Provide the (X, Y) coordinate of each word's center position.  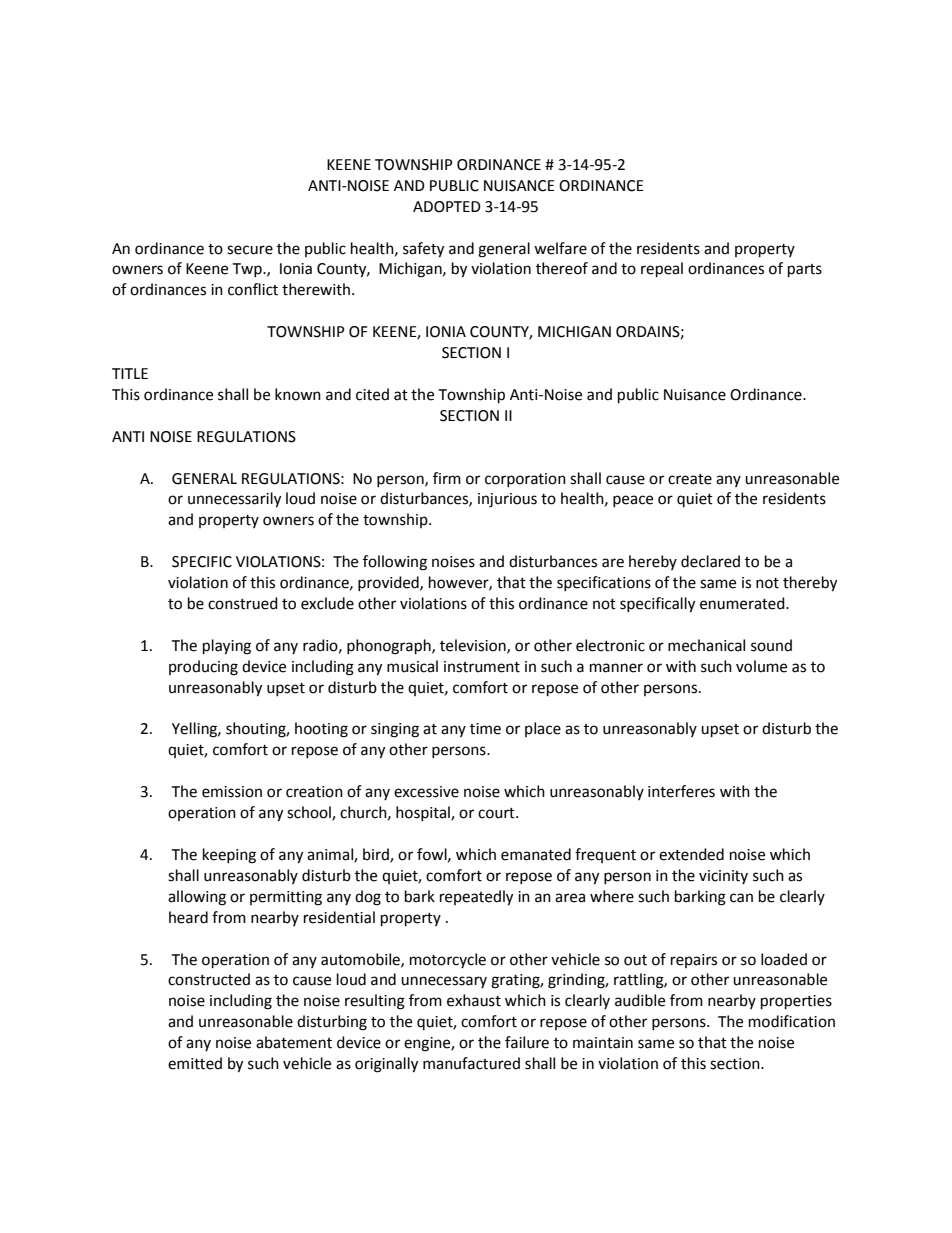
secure (250, 250)
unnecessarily (234, 500)
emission (232, 792)
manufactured (471, 1063)
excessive (426, 792)
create (690, 479)
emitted (195, 1063)
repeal (662, 270)
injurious (507, 500)
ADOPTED (447, 207)
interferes (681, 791)
